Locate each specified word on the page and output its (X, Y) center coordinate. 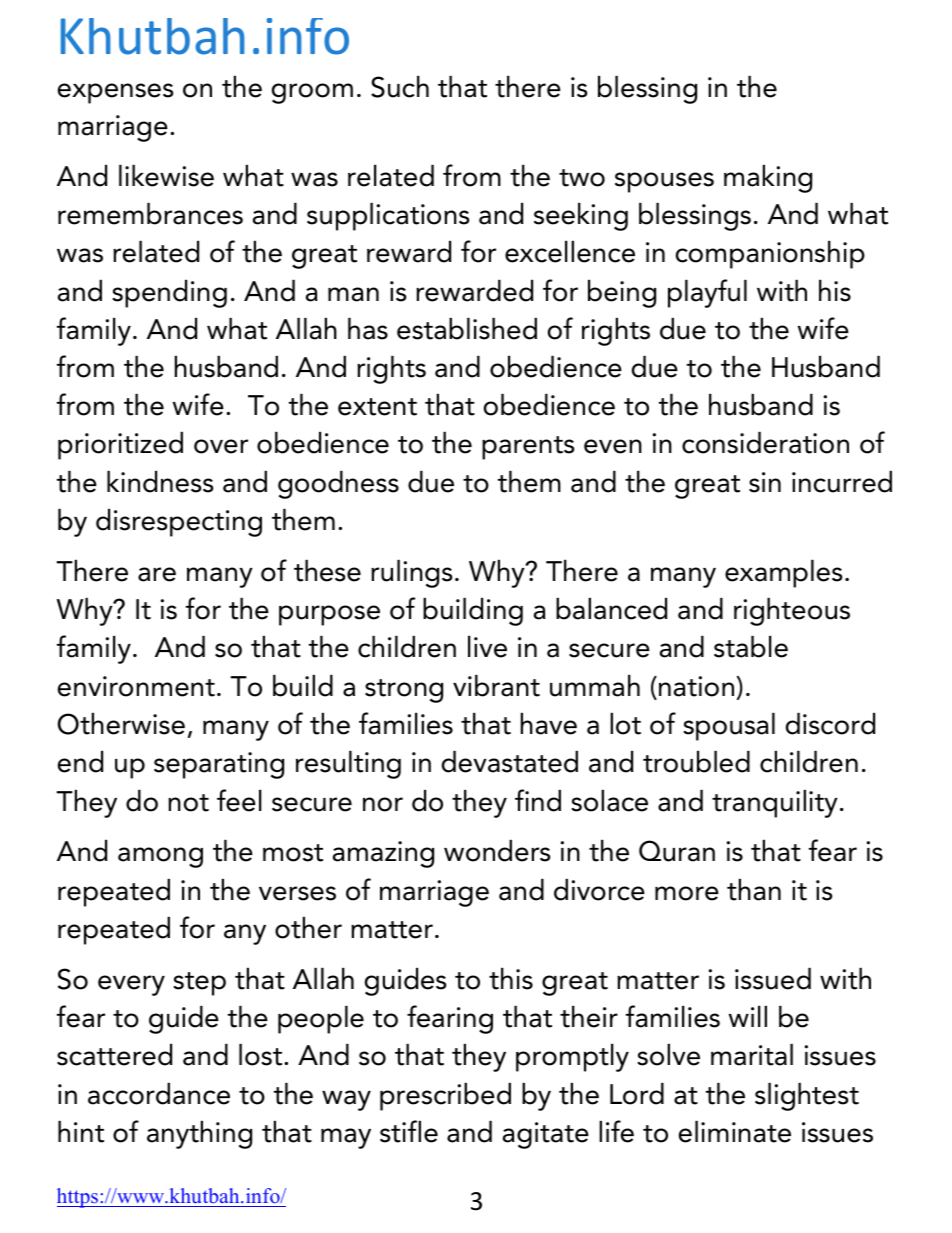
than (754, 890)
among (160, 857)
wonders (497, 851)
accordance (159, 1094)
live (487, 647)
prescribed (445, 1097)
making (768, 179)
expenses (115, 93)
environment (136, 686)
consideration (765, 443)
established (467, 329)
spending (169, 294)
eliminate (735, 1132)
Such (400, 87)
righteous (792, 612)
